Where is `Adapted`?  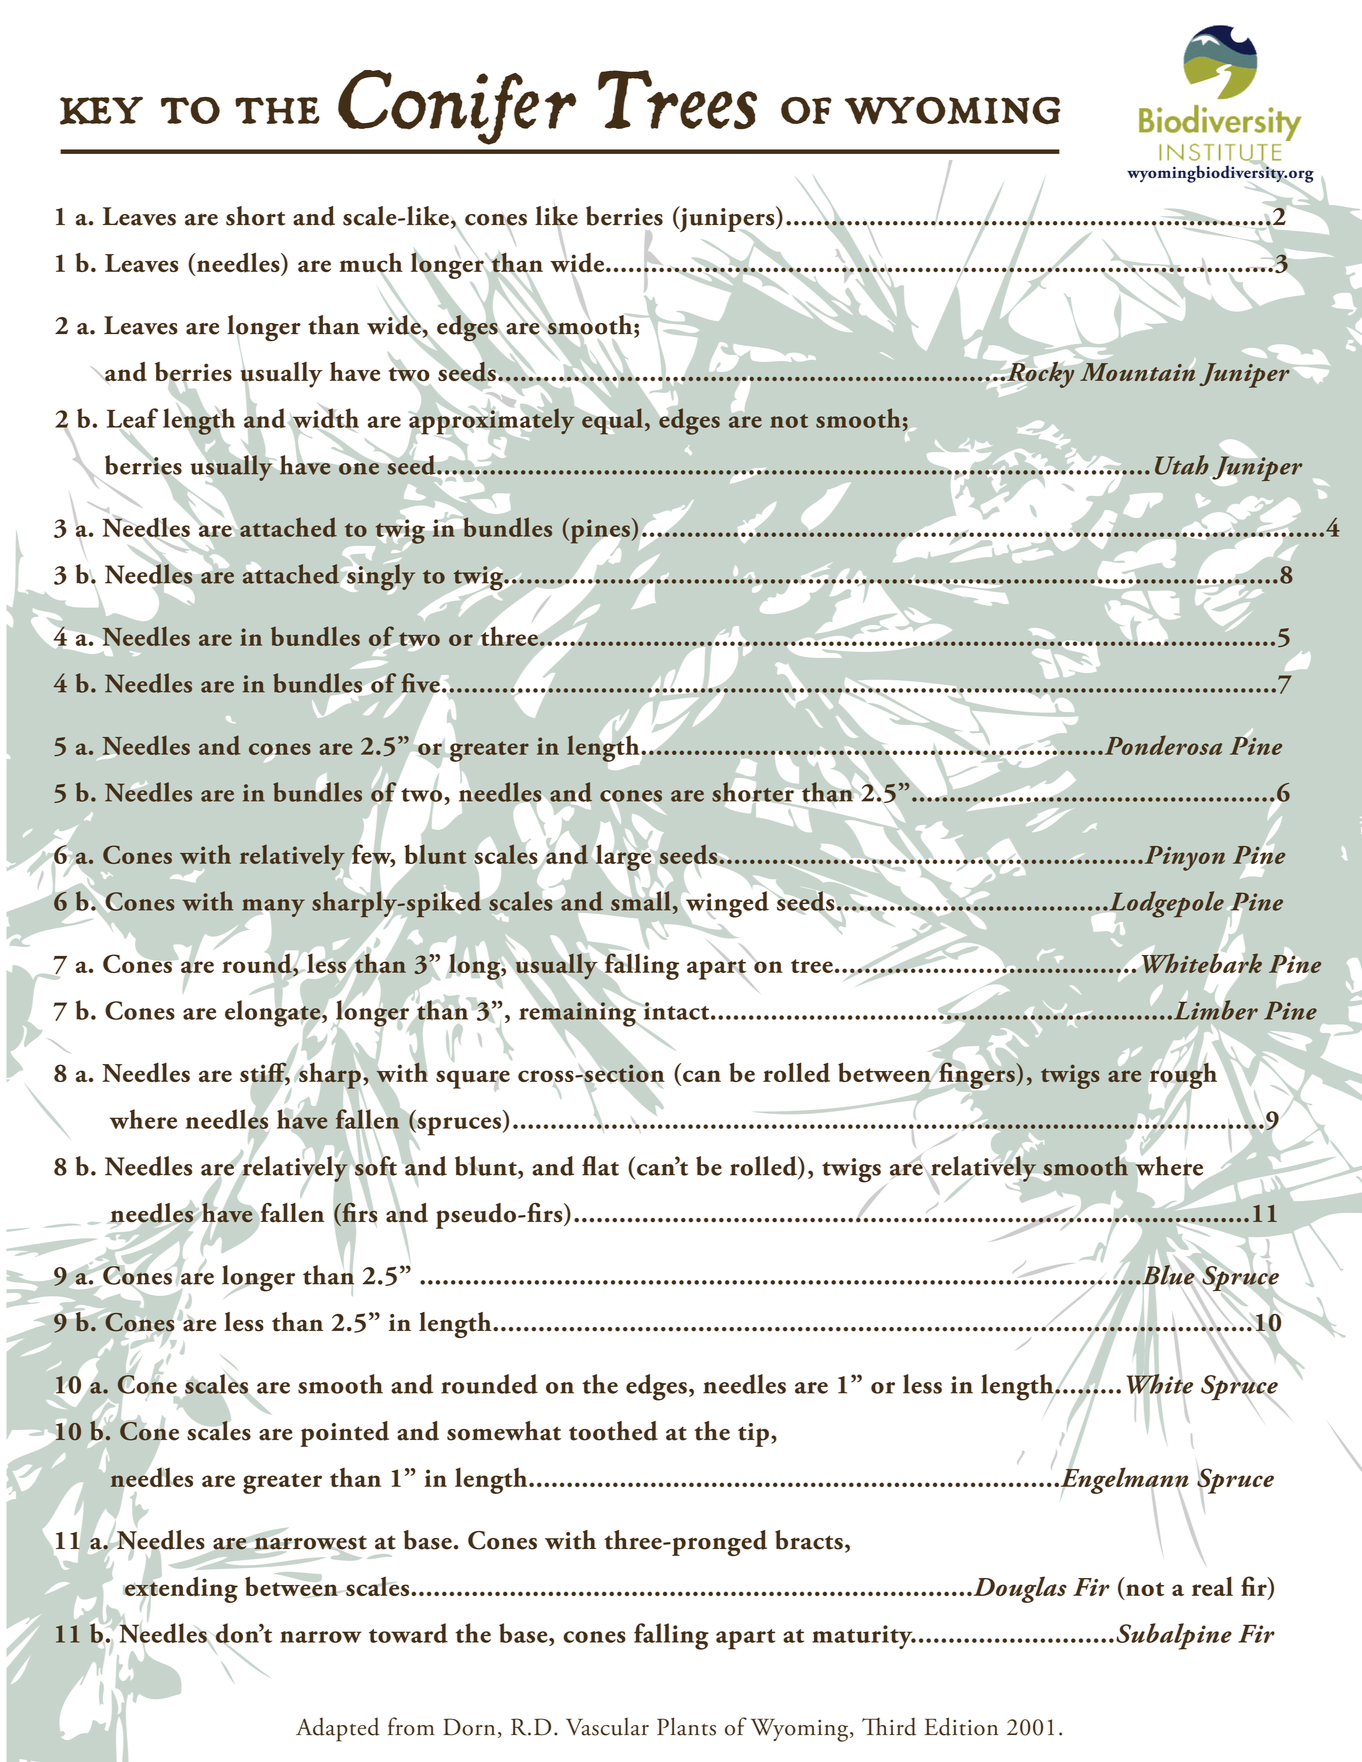 Adapted is located at coordinates (338, 1729).
